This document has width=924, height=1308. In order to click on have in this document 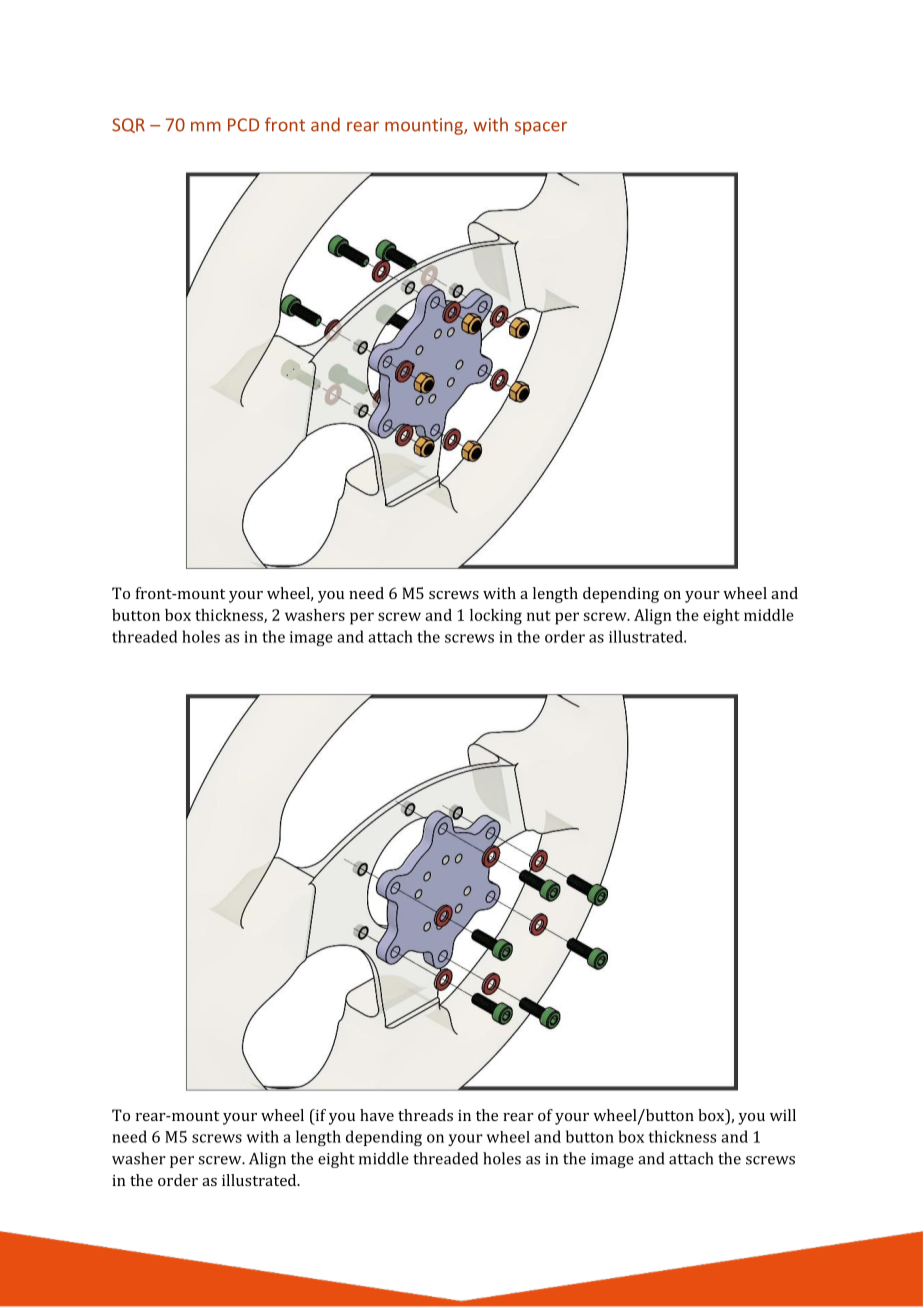, I will do `click(377, 1115)`.
